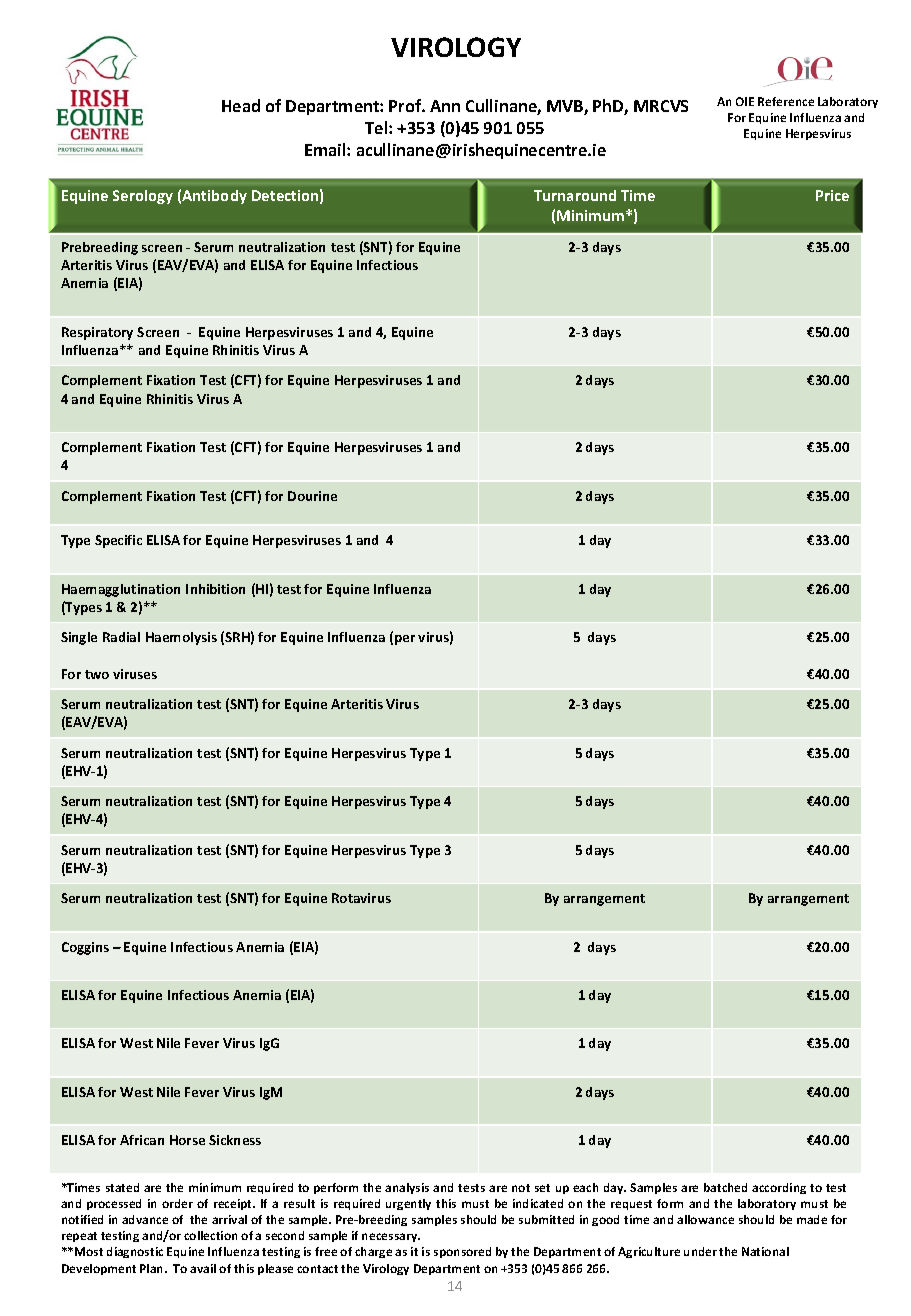 This image has width=911, height=1316. What do you see at coordinates (765, 1251) in the image?
I see `National` at bounding box center [765, 1251].
